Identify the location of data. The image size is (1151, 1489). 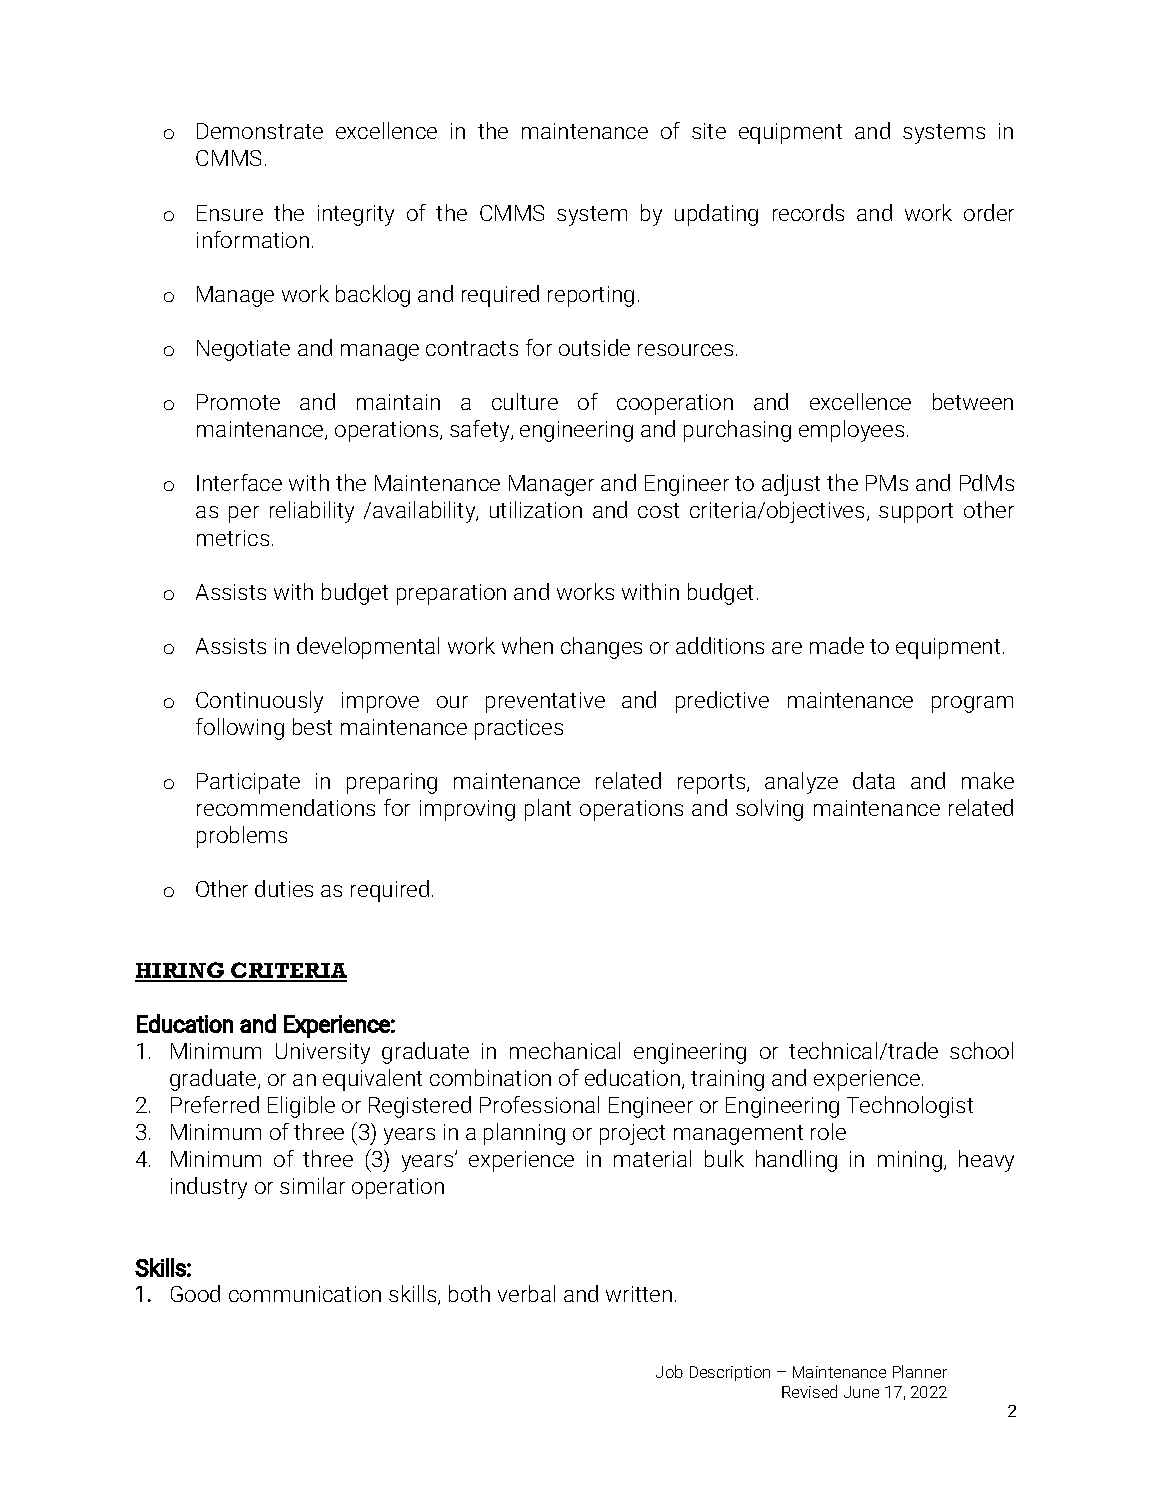
(874, 780).
